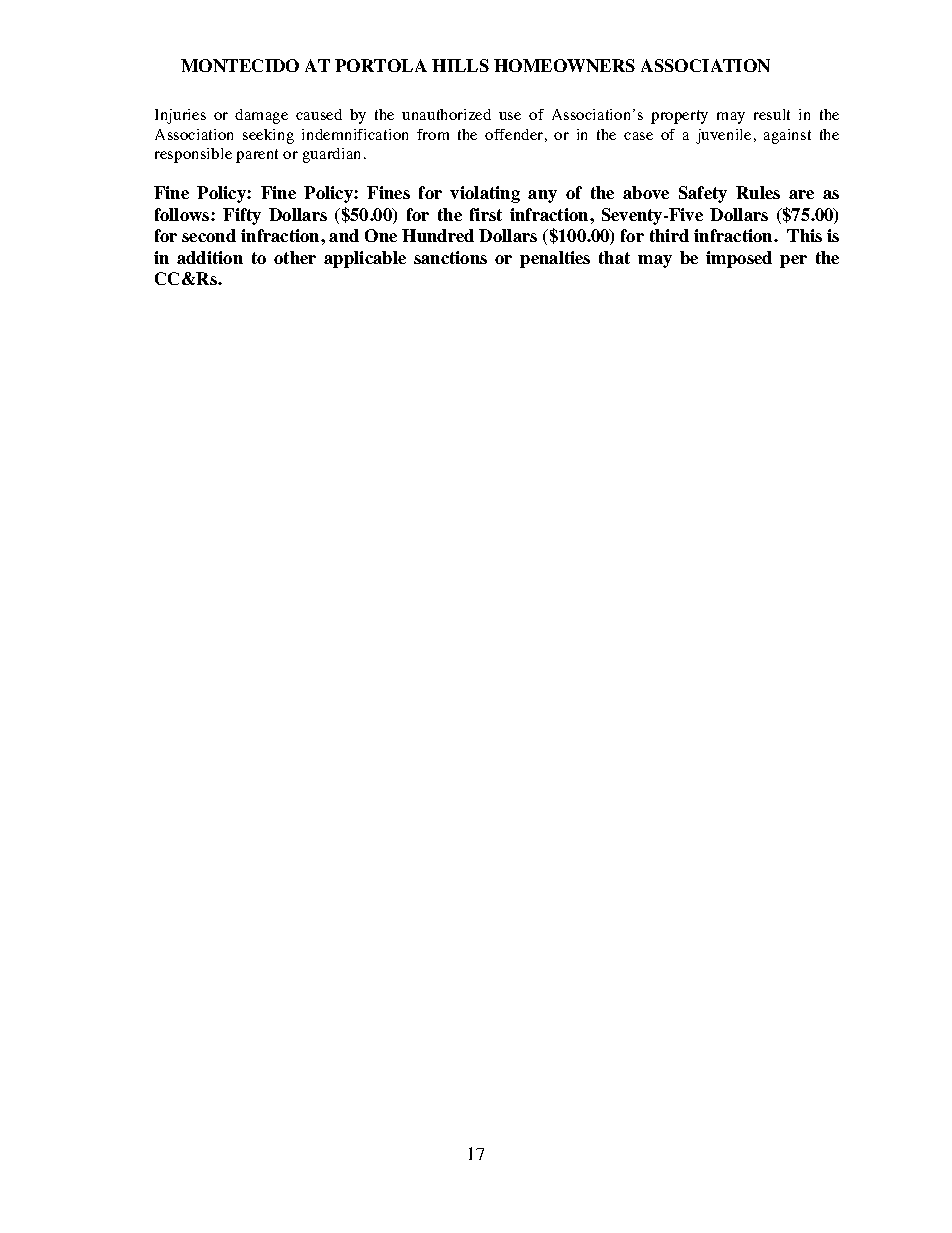 The height and width of the screenshot is (1233, 952). What do you see at coordinates (486, 214) in the screenshot?
I see `first` at bounding box center [486, 214].
